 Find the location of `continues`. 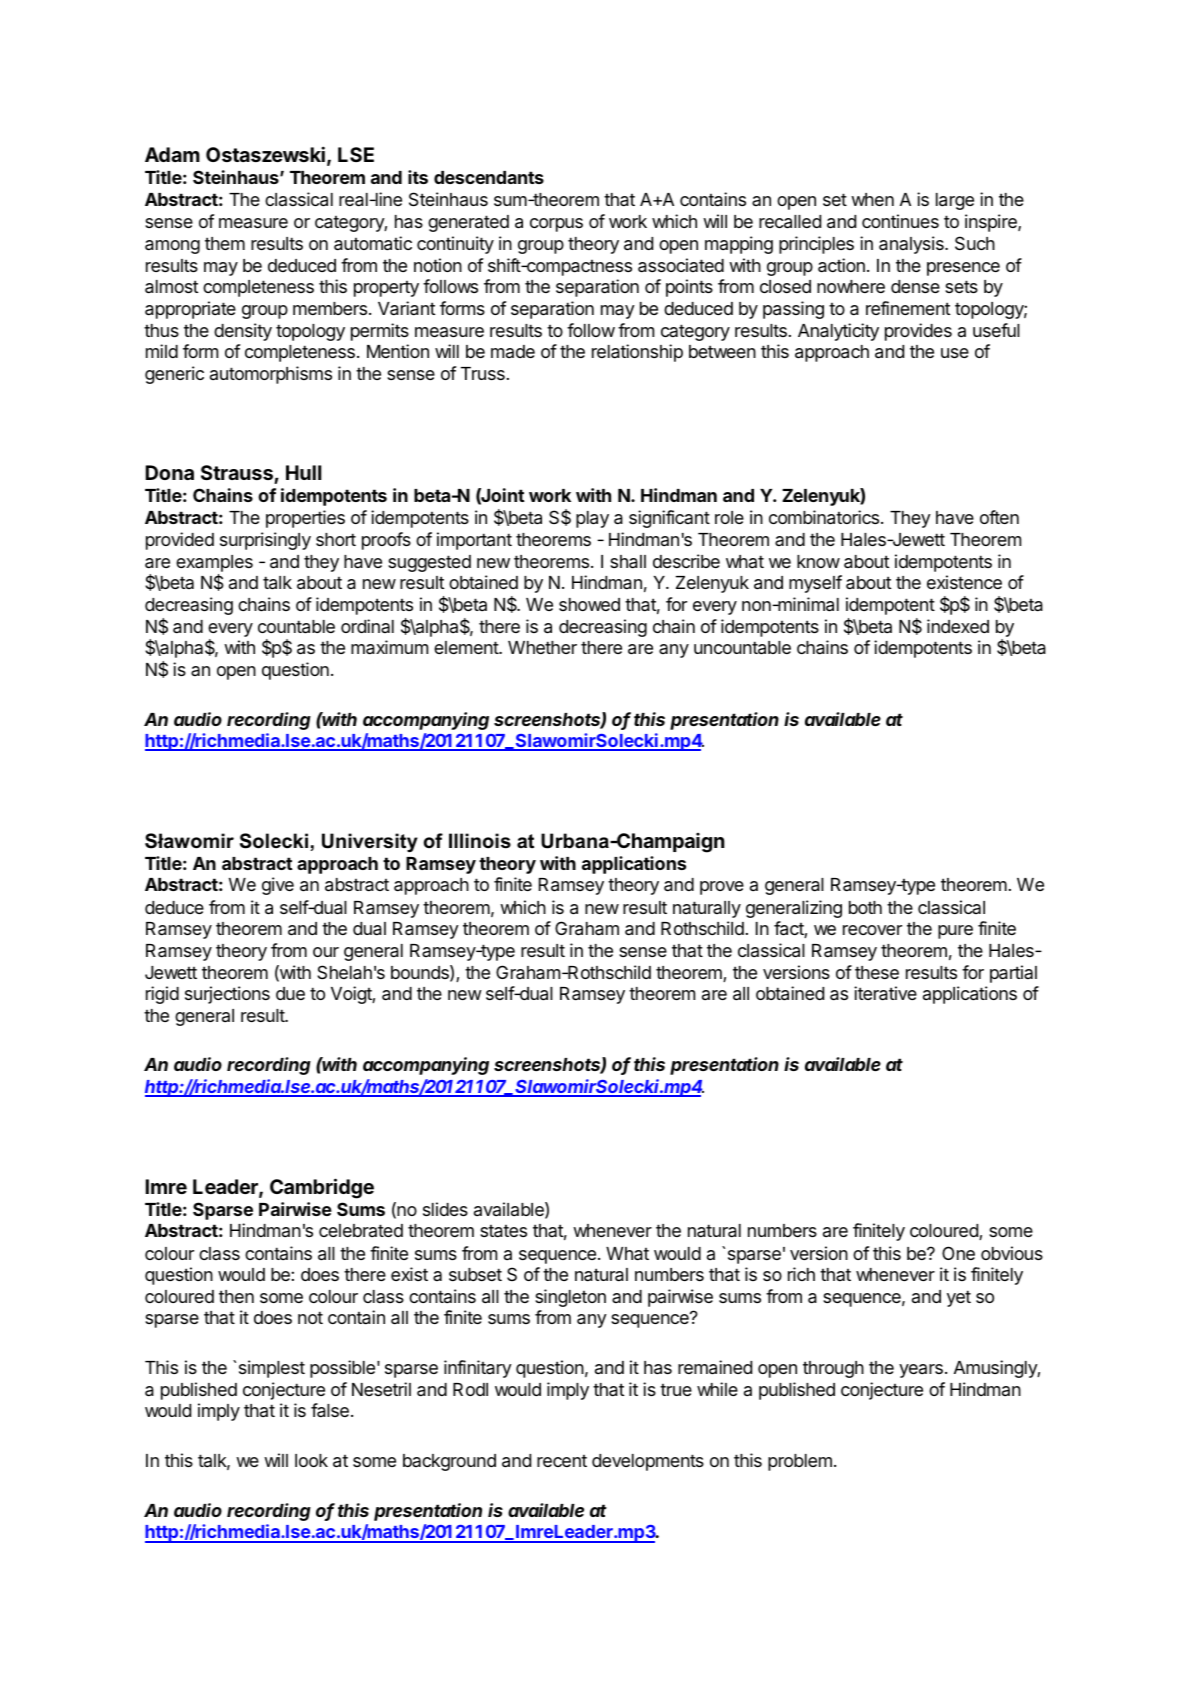

continues is located at coordinates (900, 221).
